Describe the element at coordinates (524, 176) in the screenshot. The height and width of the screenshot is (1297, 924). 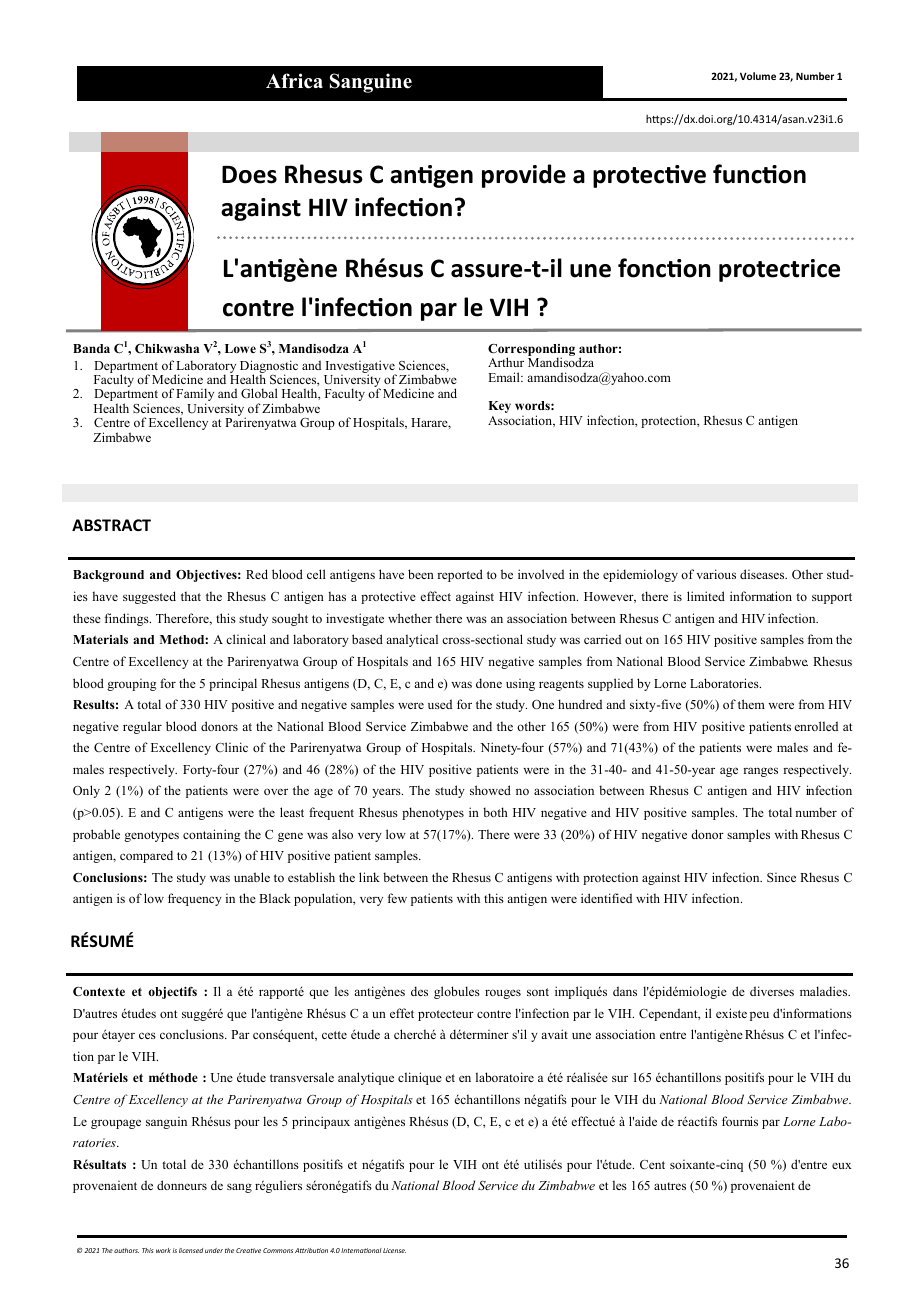
I see `provide` at that location.
